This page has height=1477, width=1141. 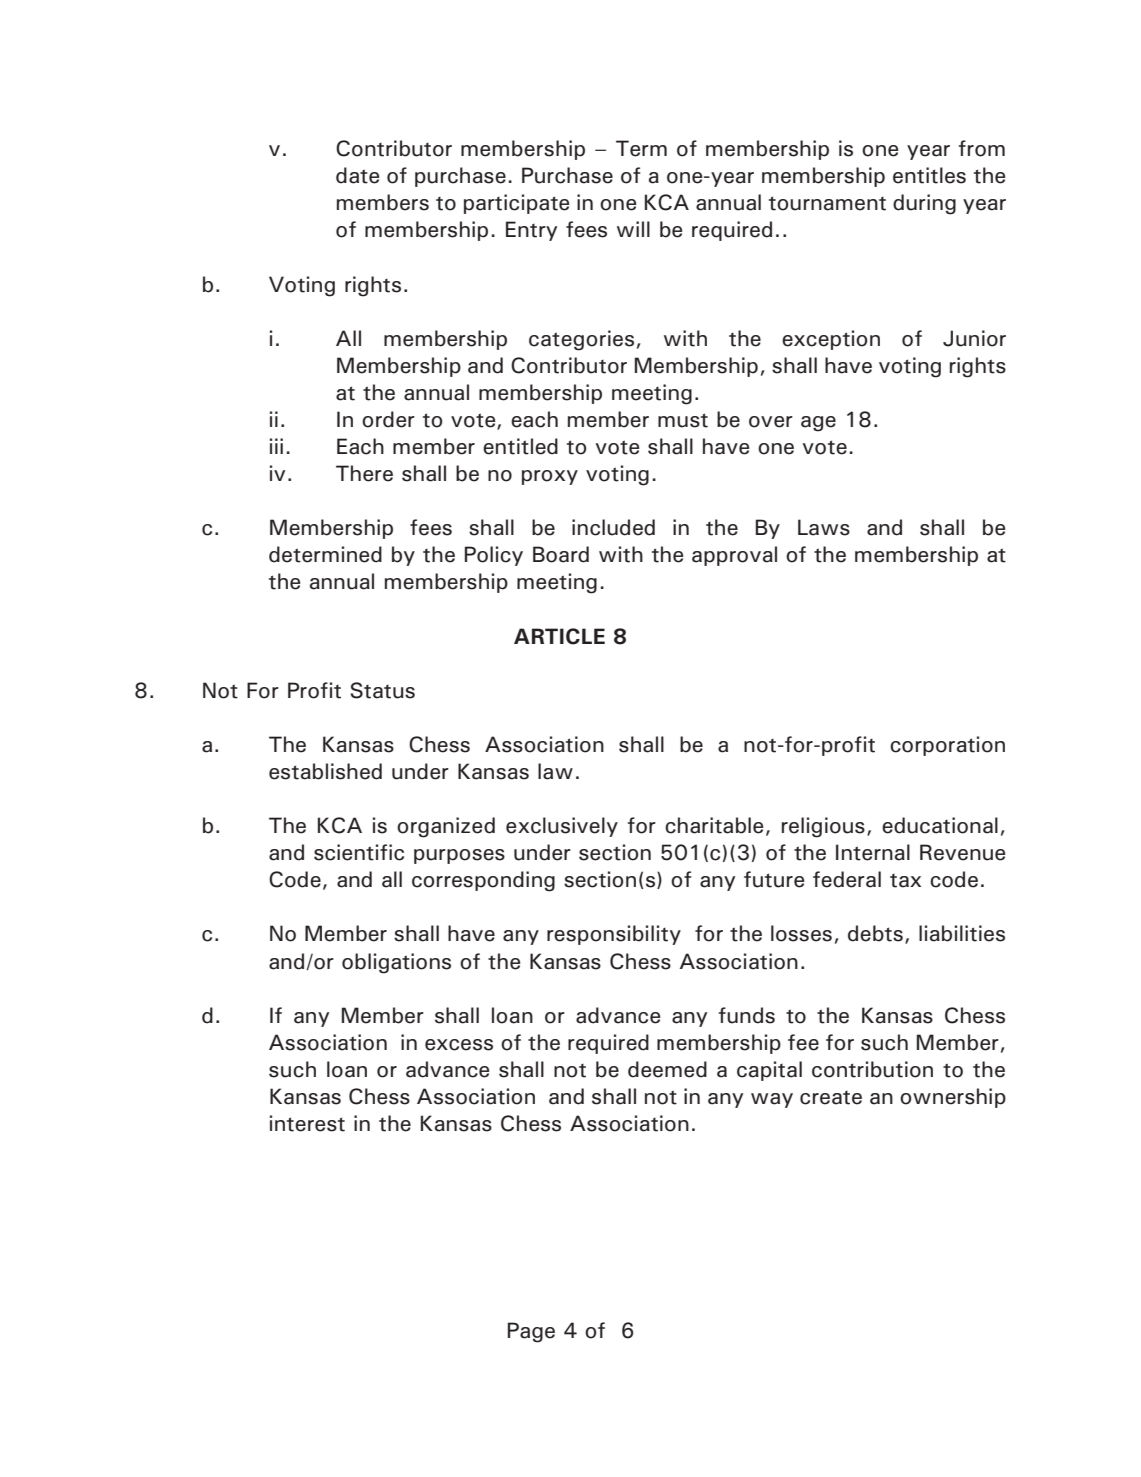 I want to click on corporation, so click(x=947, y=746).
